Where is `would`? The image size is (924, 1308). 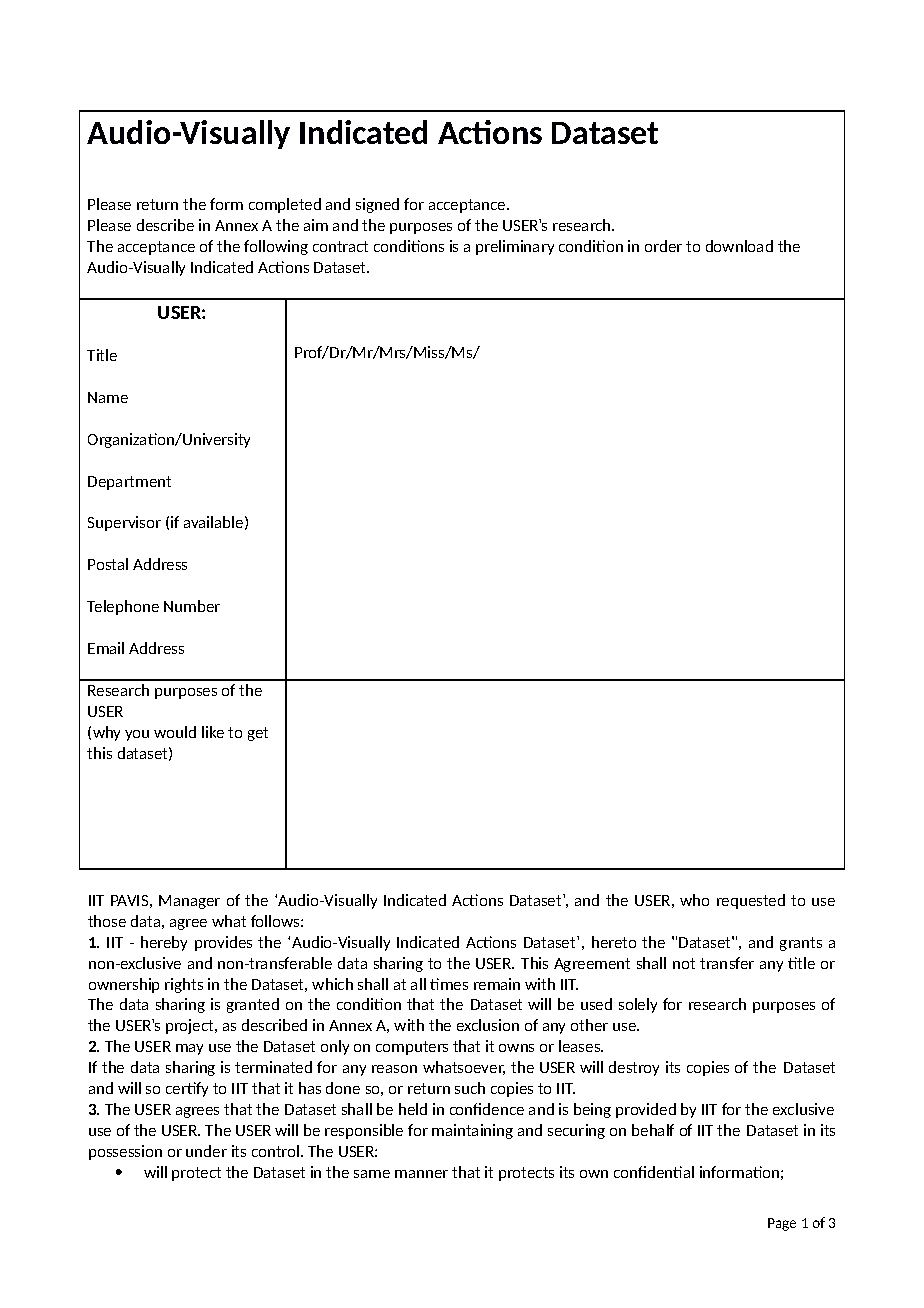 would is located at coordinates (175, 732).
